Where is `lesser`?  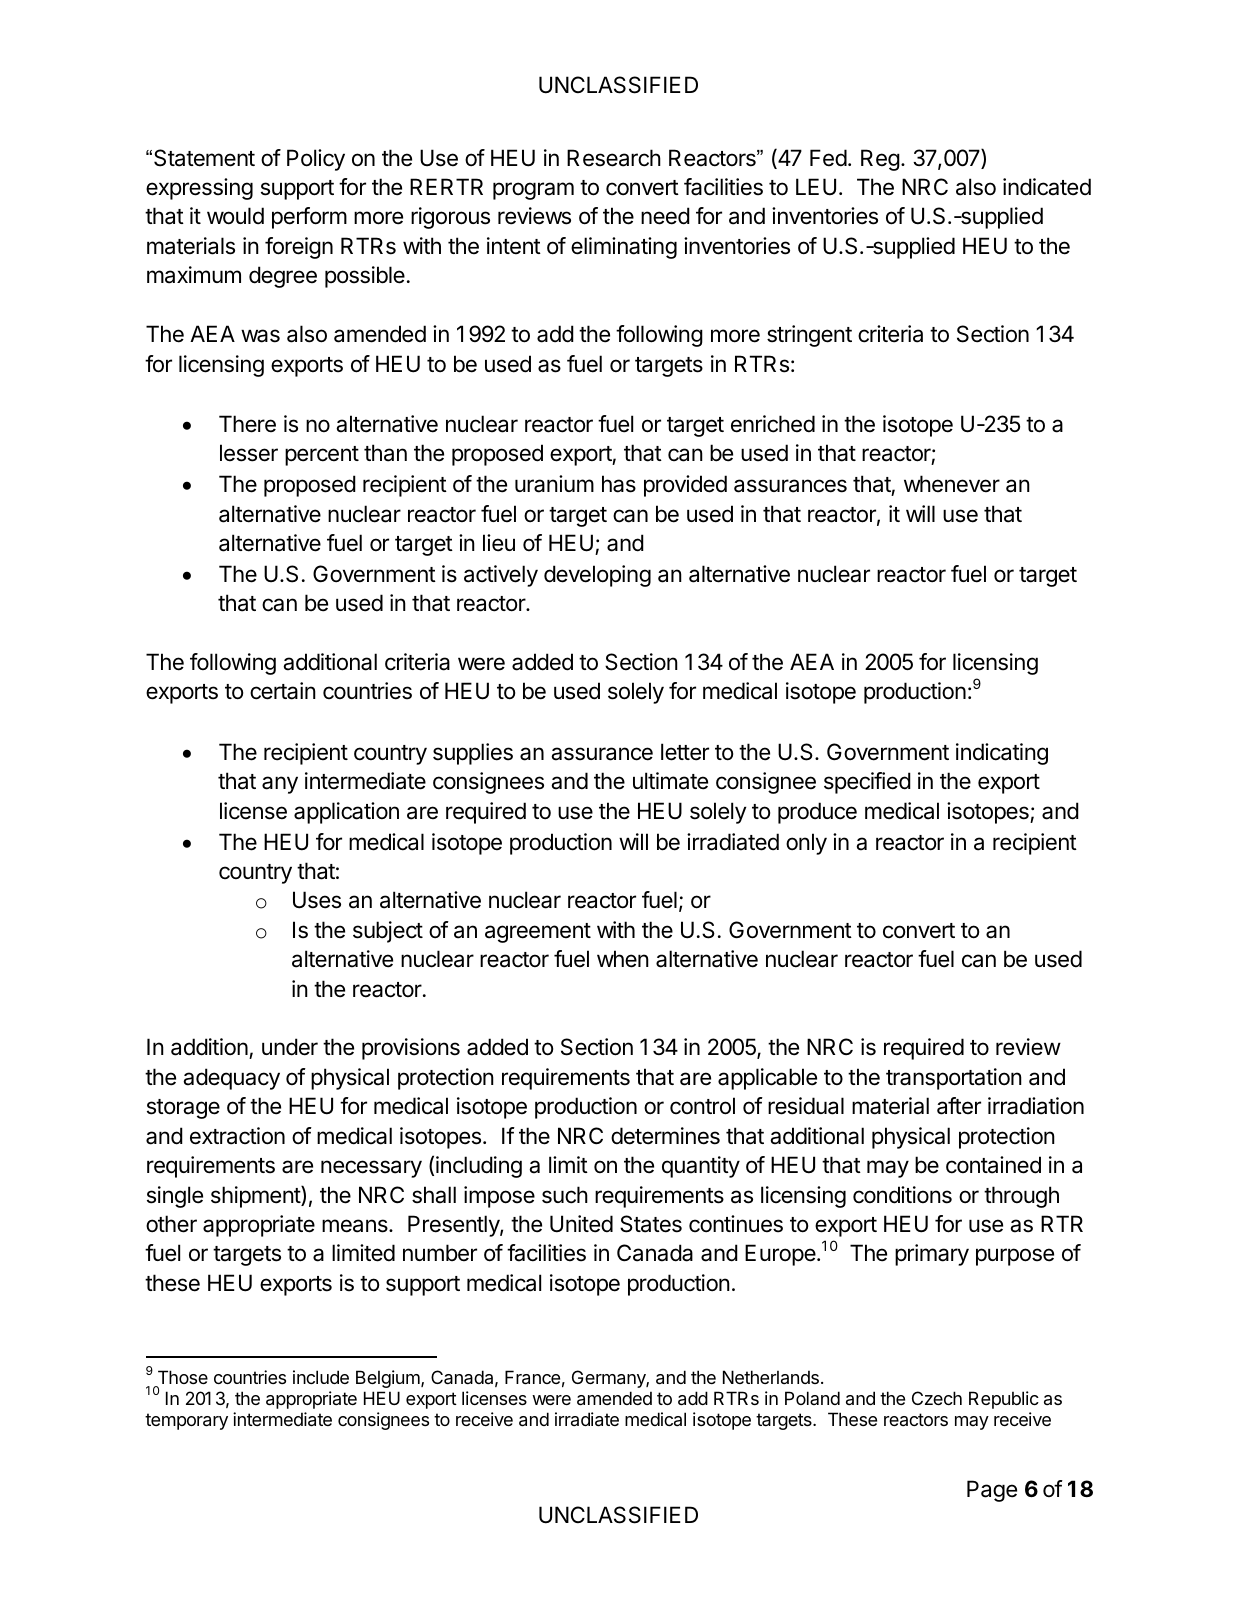
lesser is located at coordinates (249, 453).
